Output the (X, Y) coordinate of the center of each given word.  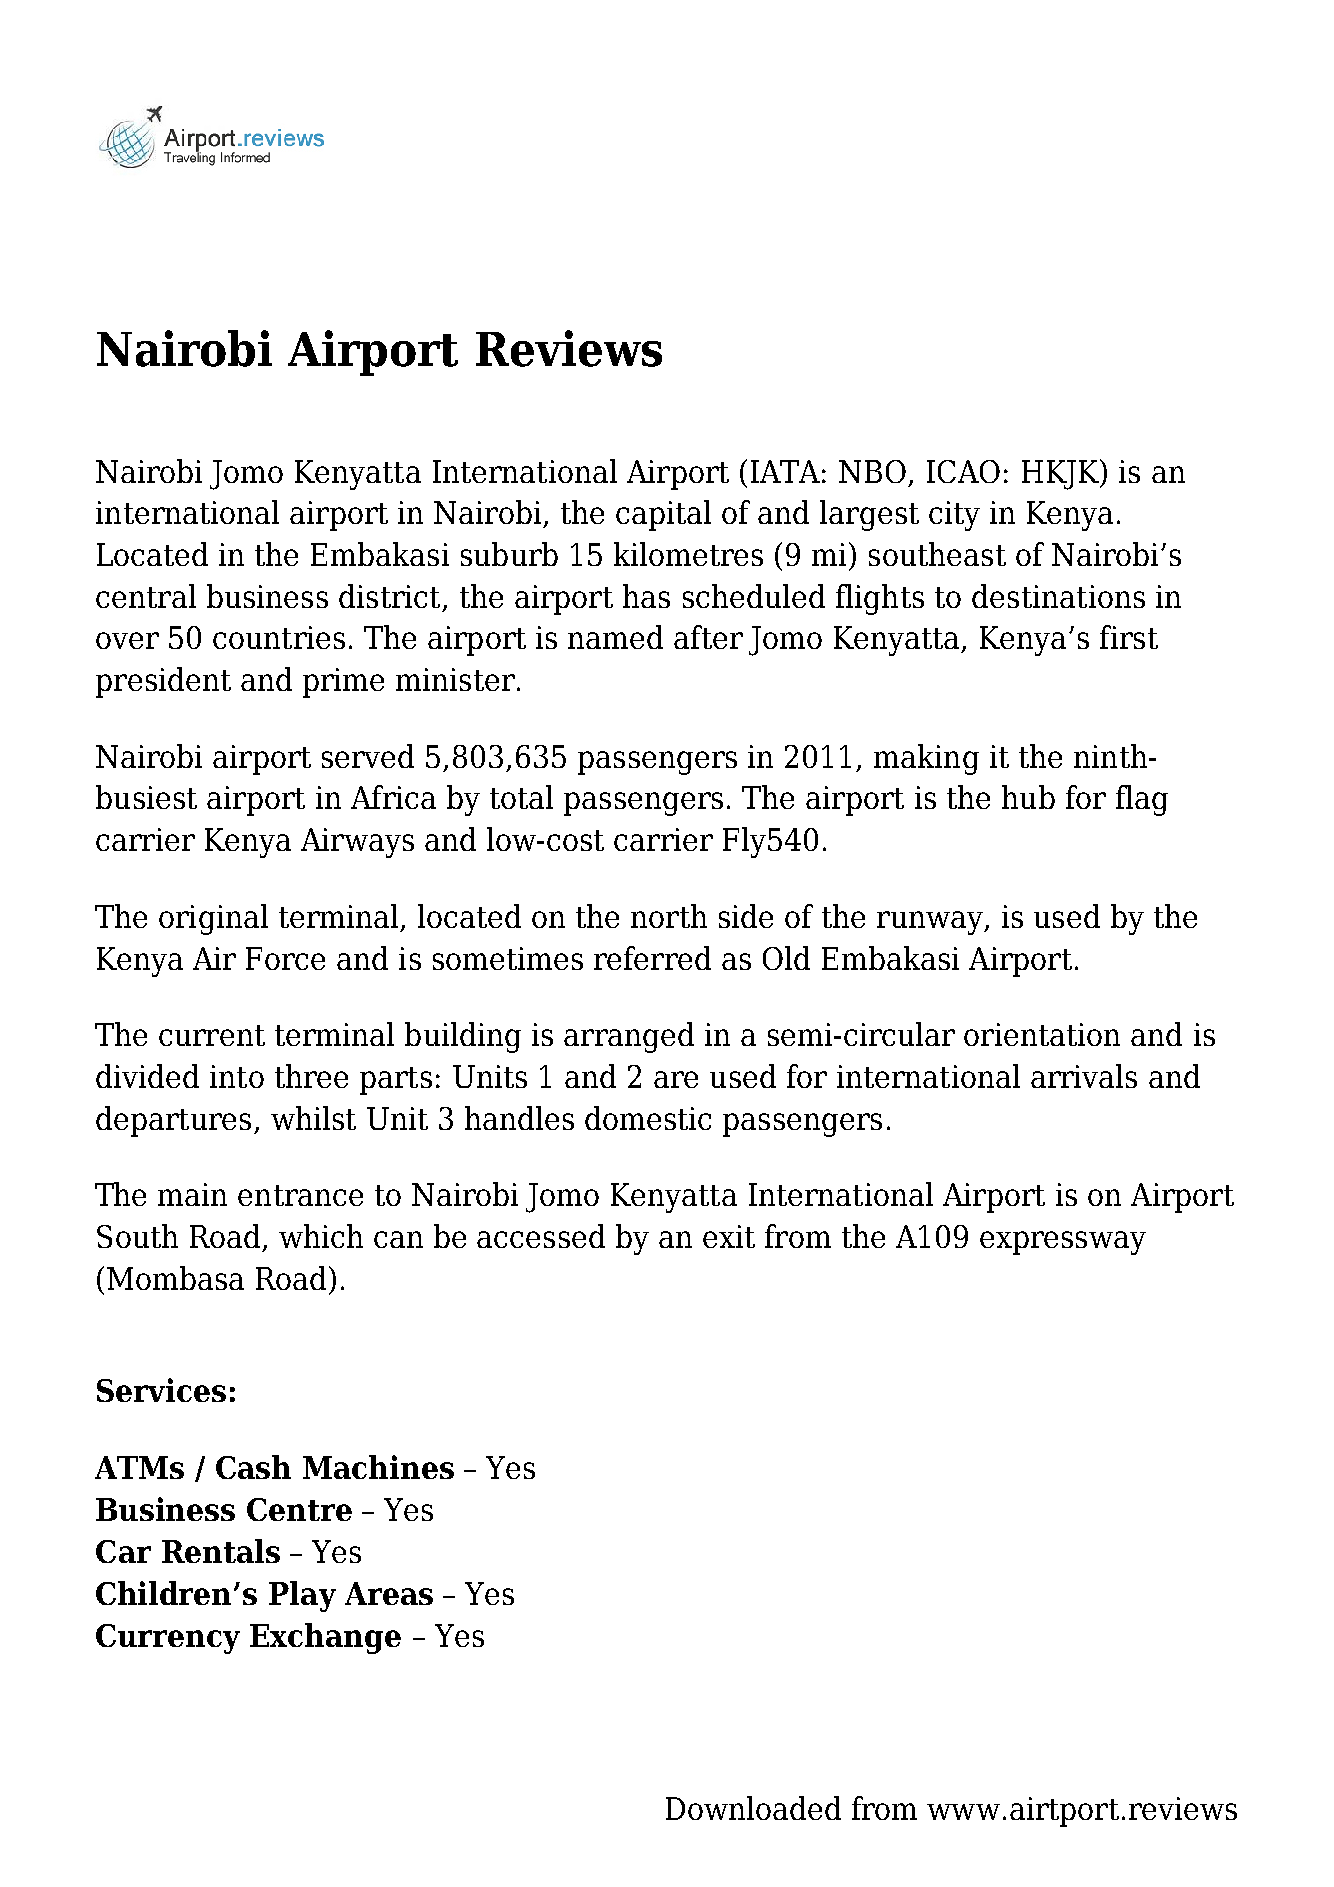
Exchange (325, 1638)
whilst (313, 1118)
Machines (378, 1467)
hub (1028, 797)
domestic (648, 1118)
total (521, 797)
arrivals (1084, 1076)
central (146, 596)
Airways (357, 843)
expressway (1063, 1243)
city (954, 516)
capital (663, 515)
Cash (253, 1467)
